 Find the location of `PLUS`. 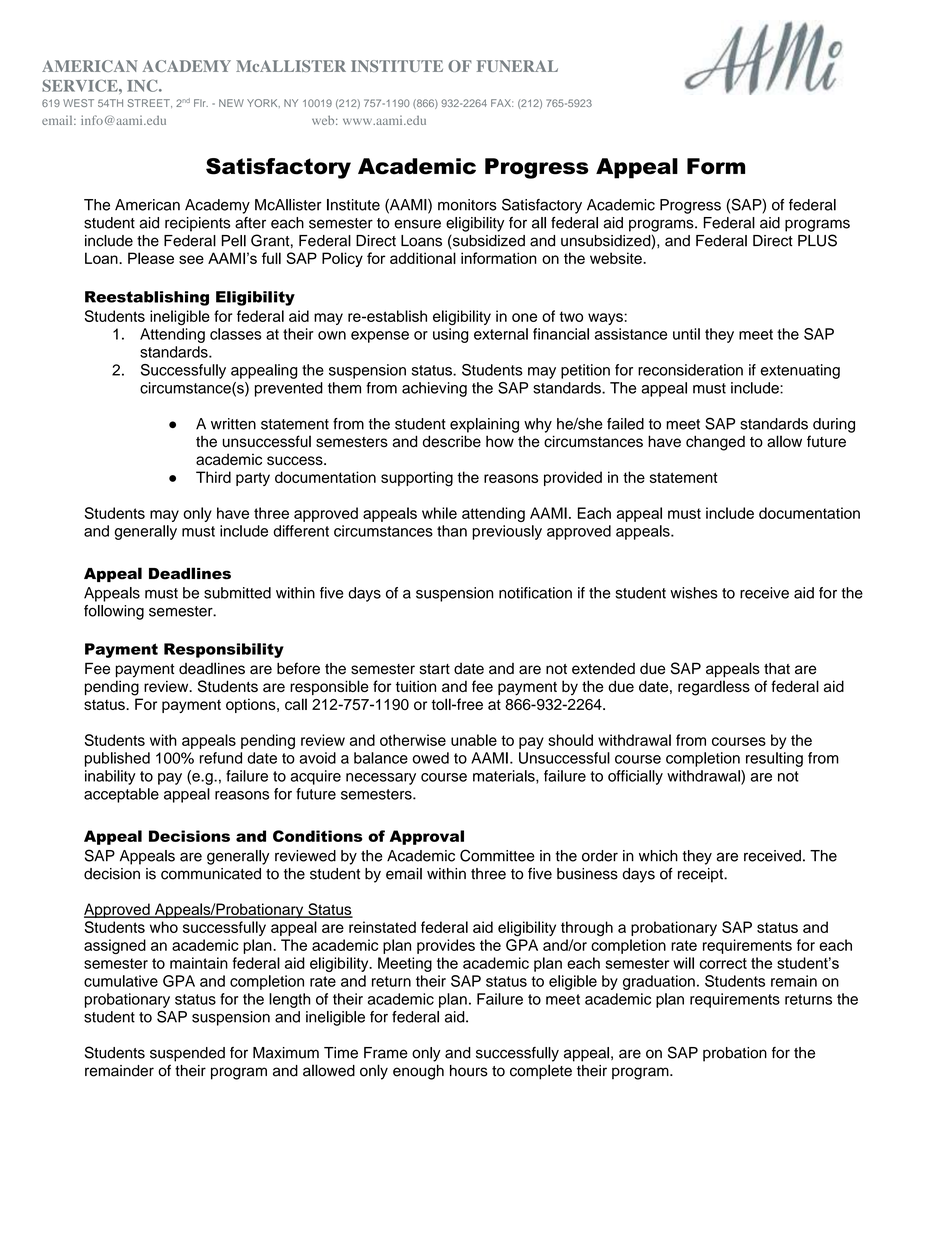

PLUS is located at coordinates (817, 240).
